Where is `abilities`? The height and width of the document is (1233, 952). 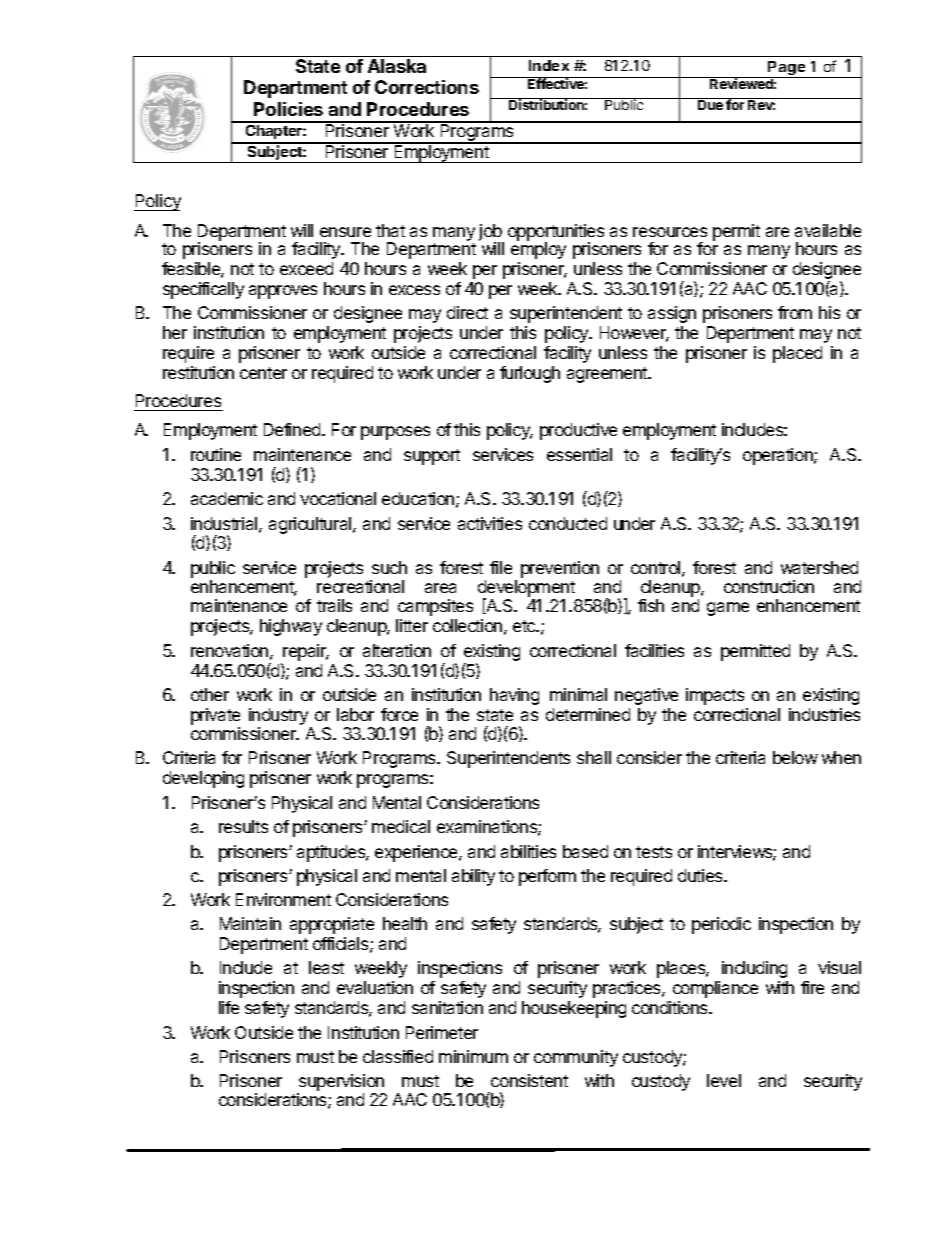 abilities is located at coordinates (528, 851).
